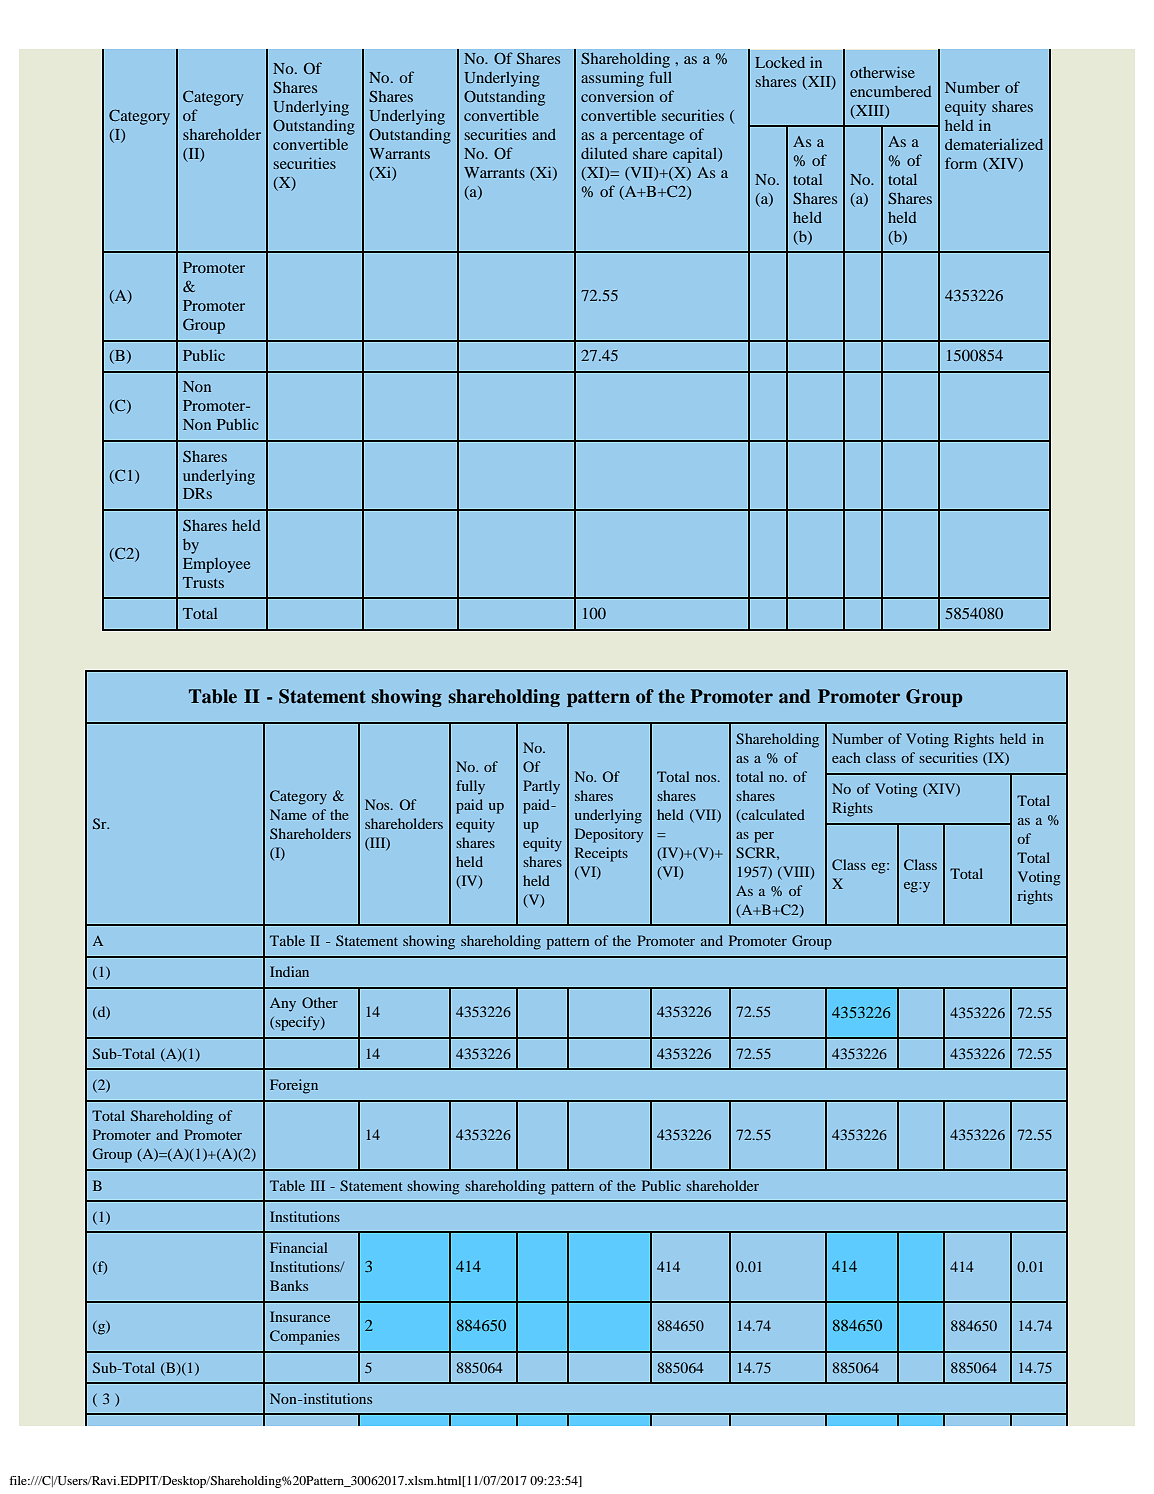 The width and height of the page is (1154, 1494). What do you see at coordinates (617, 96) in the page?
I see `conversion` at bounding box center [617, 96].
